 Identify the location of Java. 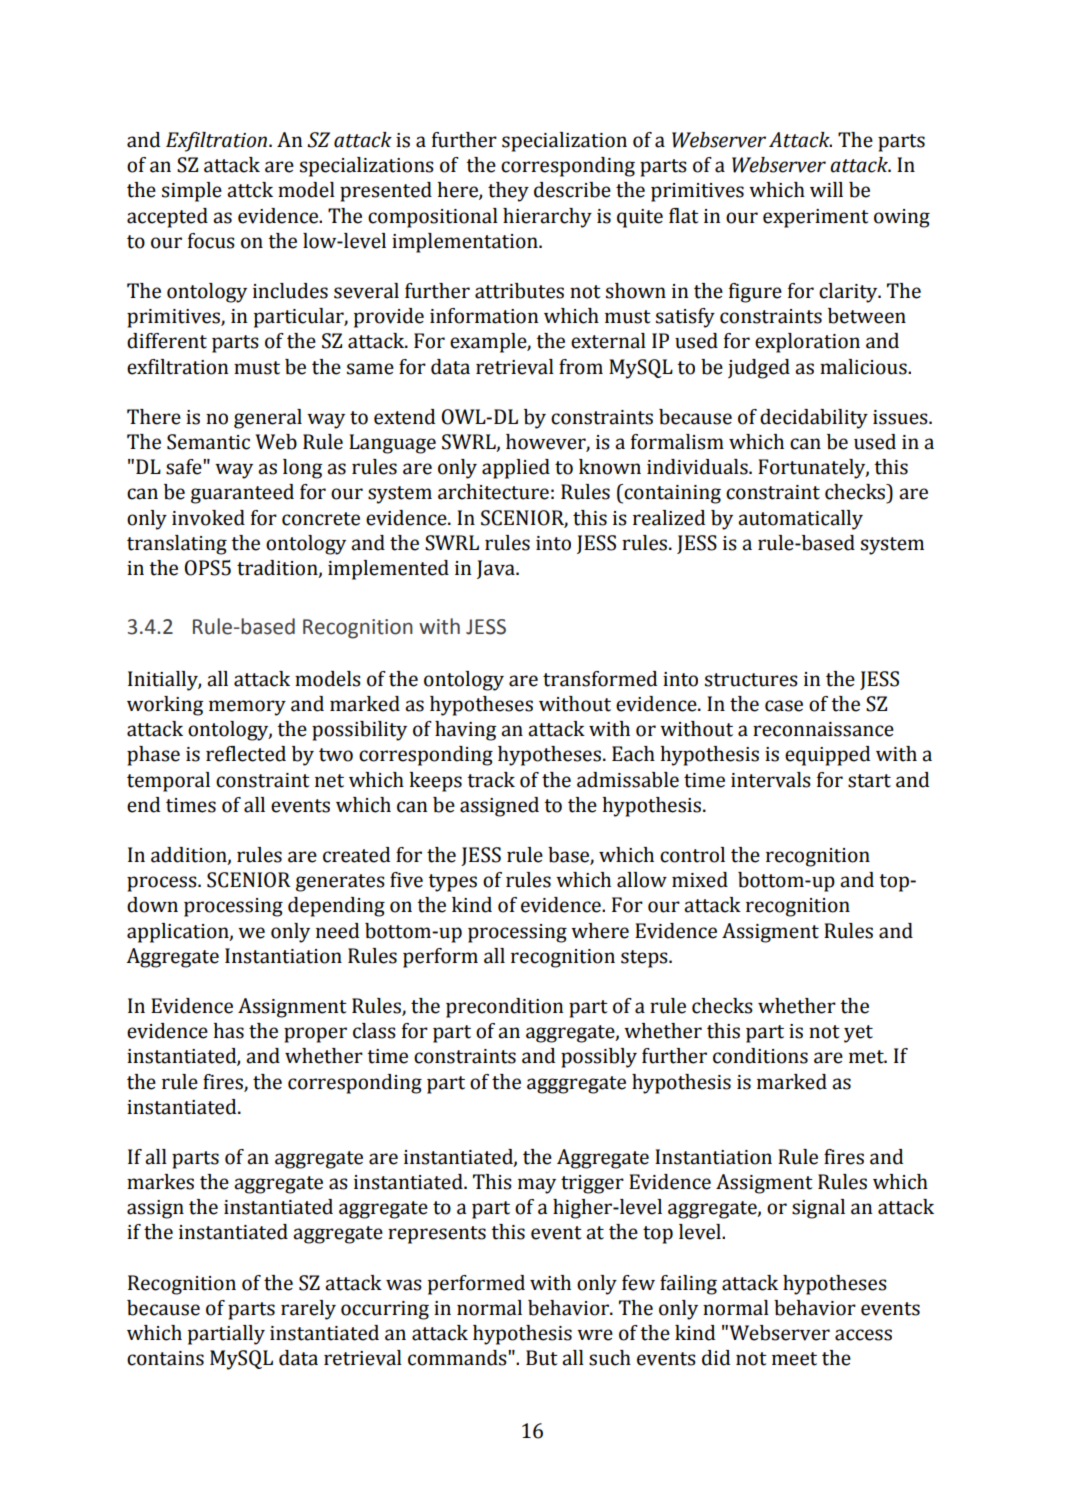
(497, 569).
